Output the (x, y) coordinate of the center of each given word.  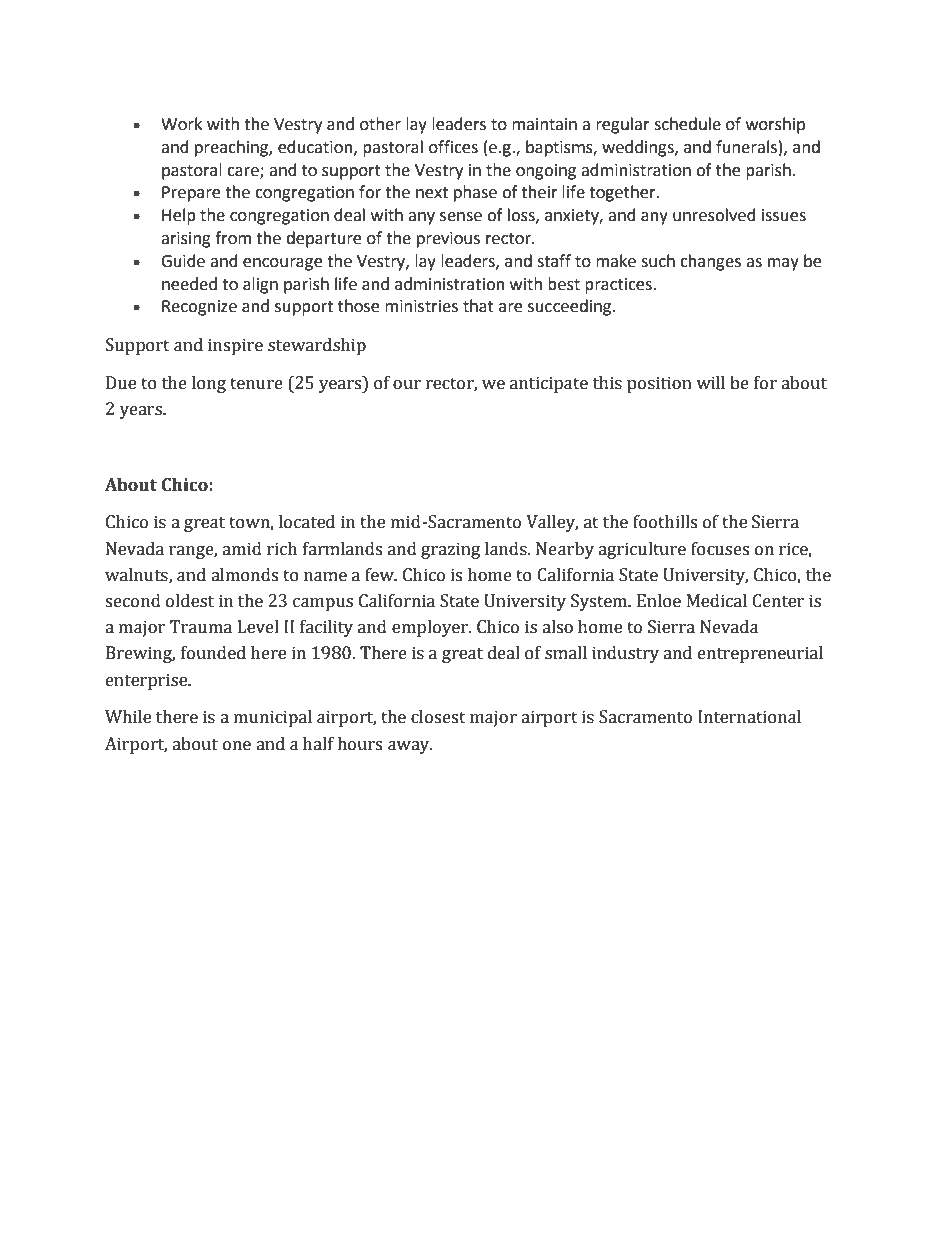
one (237, 746)
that (478, 306)
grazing (450, 550)
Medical (717, 601)
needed (189, 284)
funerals (746, 147)
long (209, 384)
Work (181, 124)
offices (453, 147)
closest (438, 717)
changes (710, 262)
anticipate (549, 384)
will (710, 382)
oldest (190, 601)
